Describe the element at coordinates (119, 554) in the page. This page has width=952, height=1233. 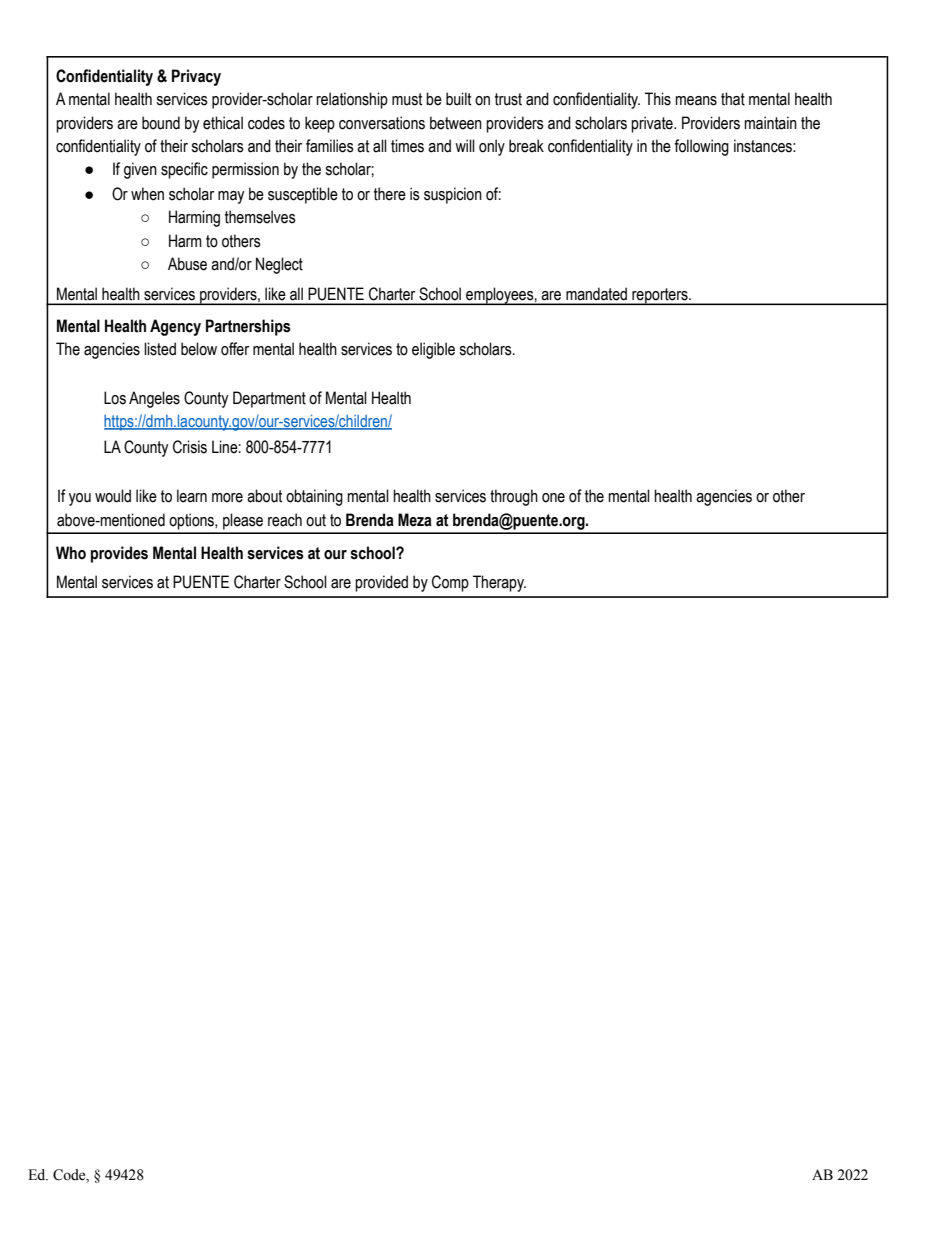
I see `provides` at that location.
